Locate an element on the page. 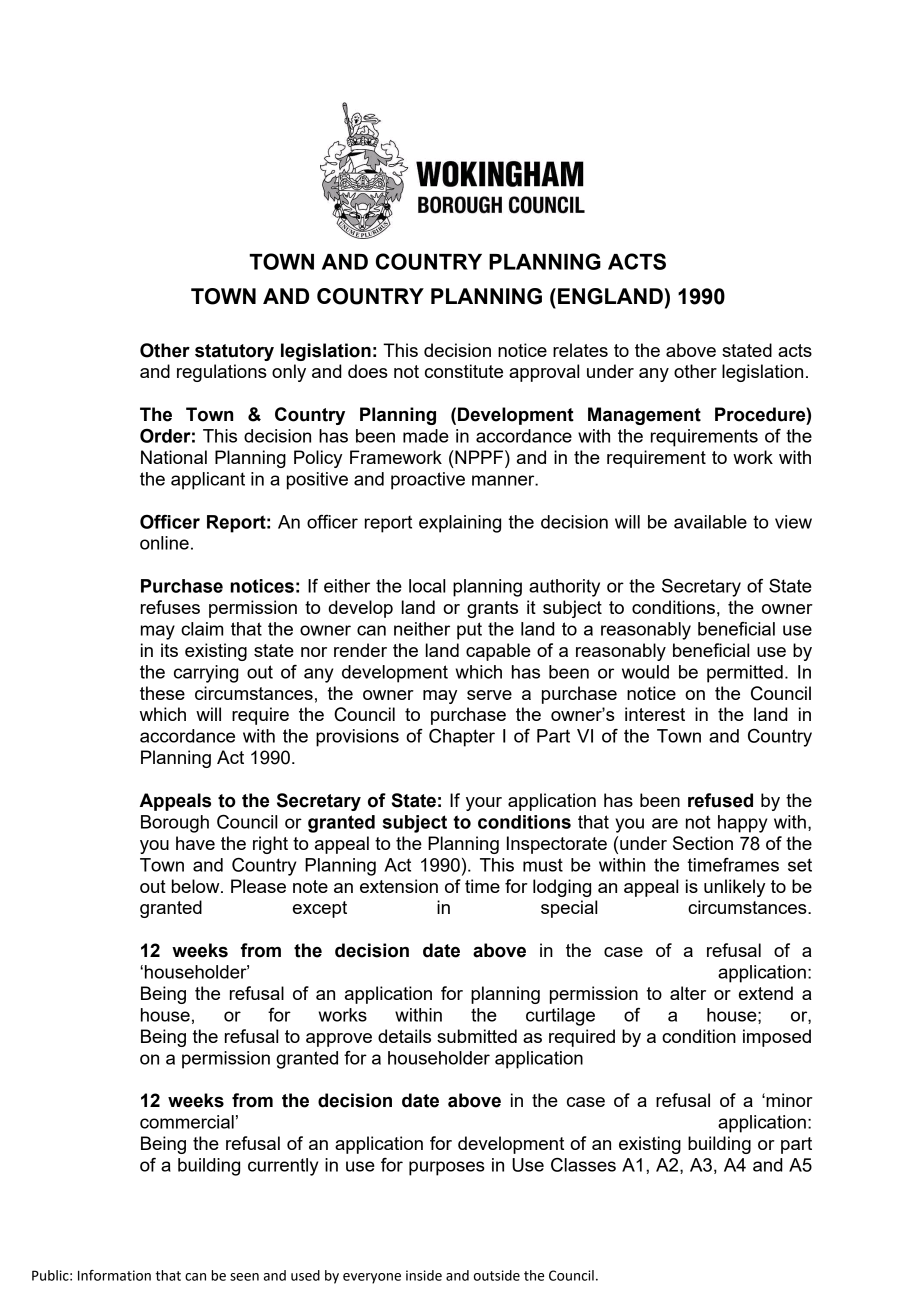  commercial is located at coordinates (187, 1122).
